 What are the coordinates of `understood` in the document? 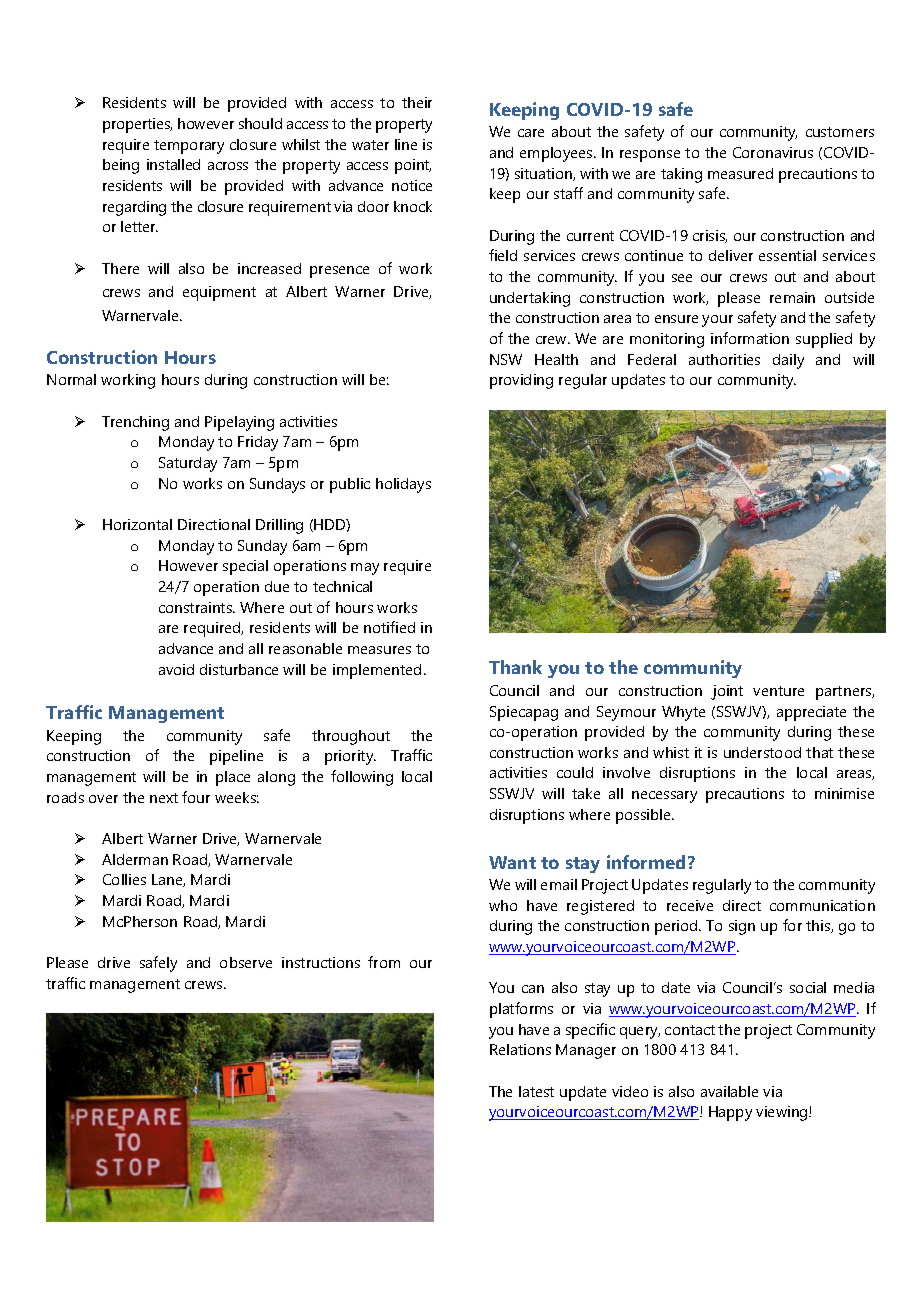 It's located at (762, 752).
